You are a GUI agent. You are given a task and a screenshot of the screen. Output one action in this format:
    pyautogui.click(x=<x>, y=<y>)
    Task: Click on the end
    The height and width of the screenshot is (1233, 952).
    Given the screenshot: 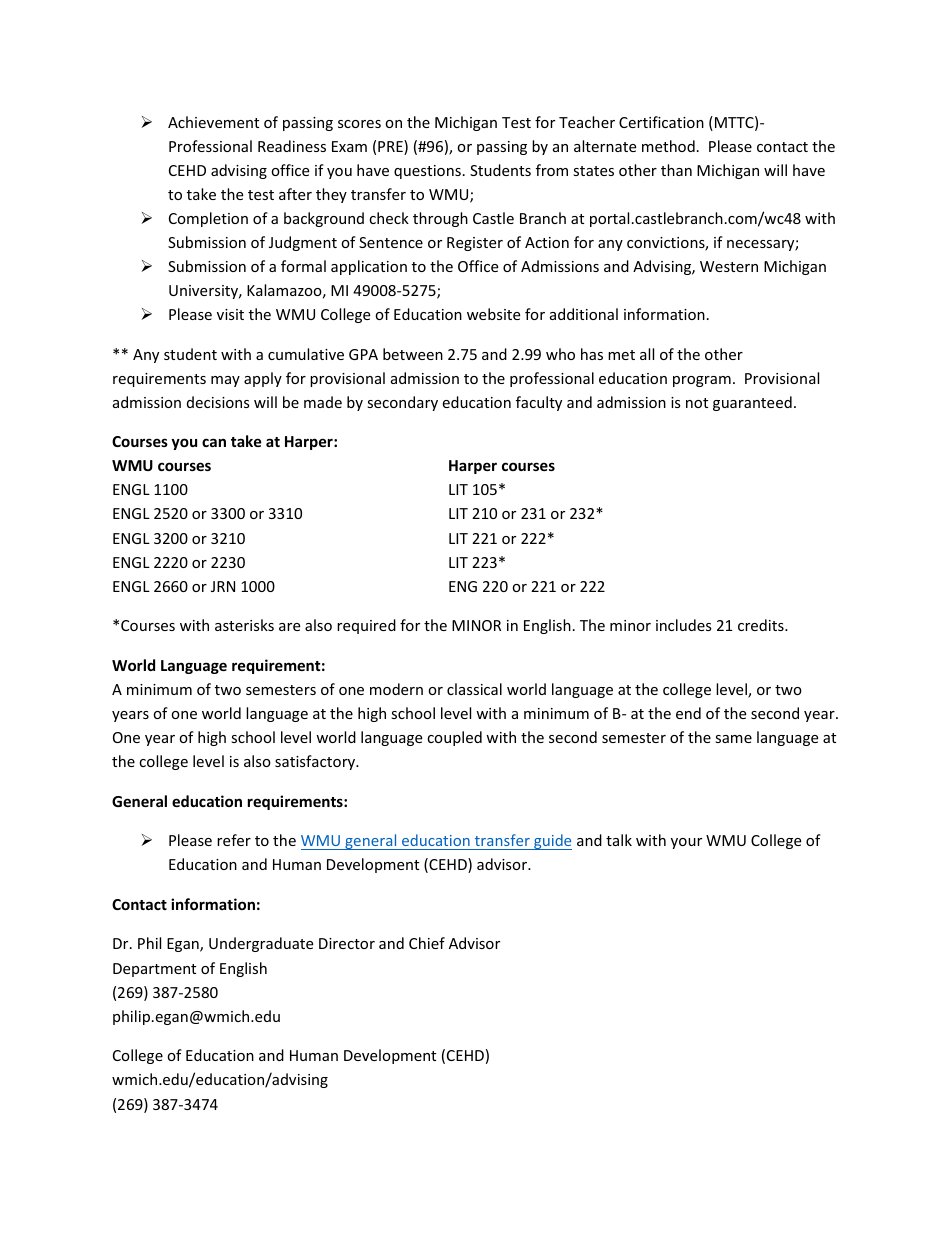 What is the action you would take?
    pyautogui.click(x=688, y=713)
